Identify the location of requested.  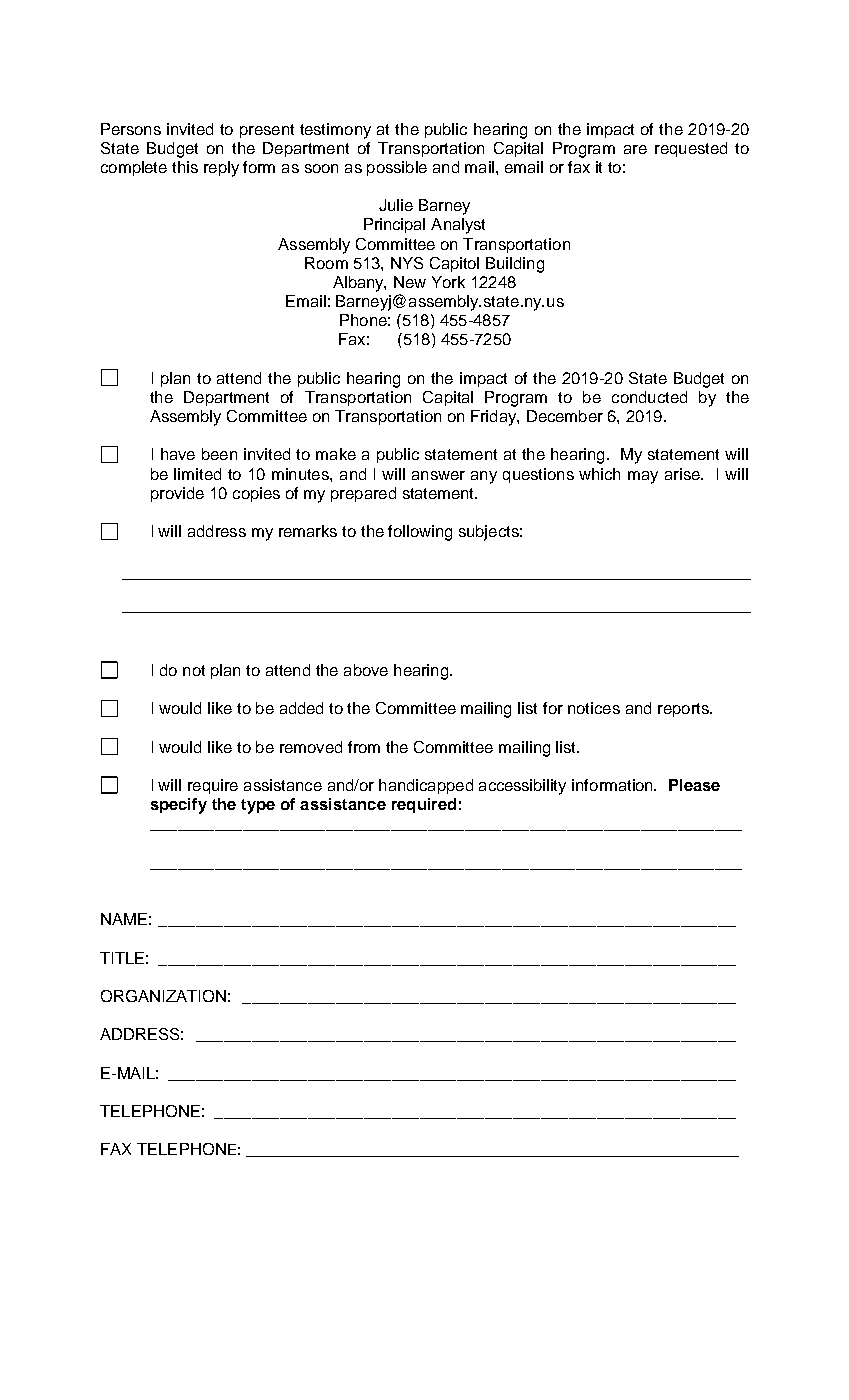
(691, 149).
